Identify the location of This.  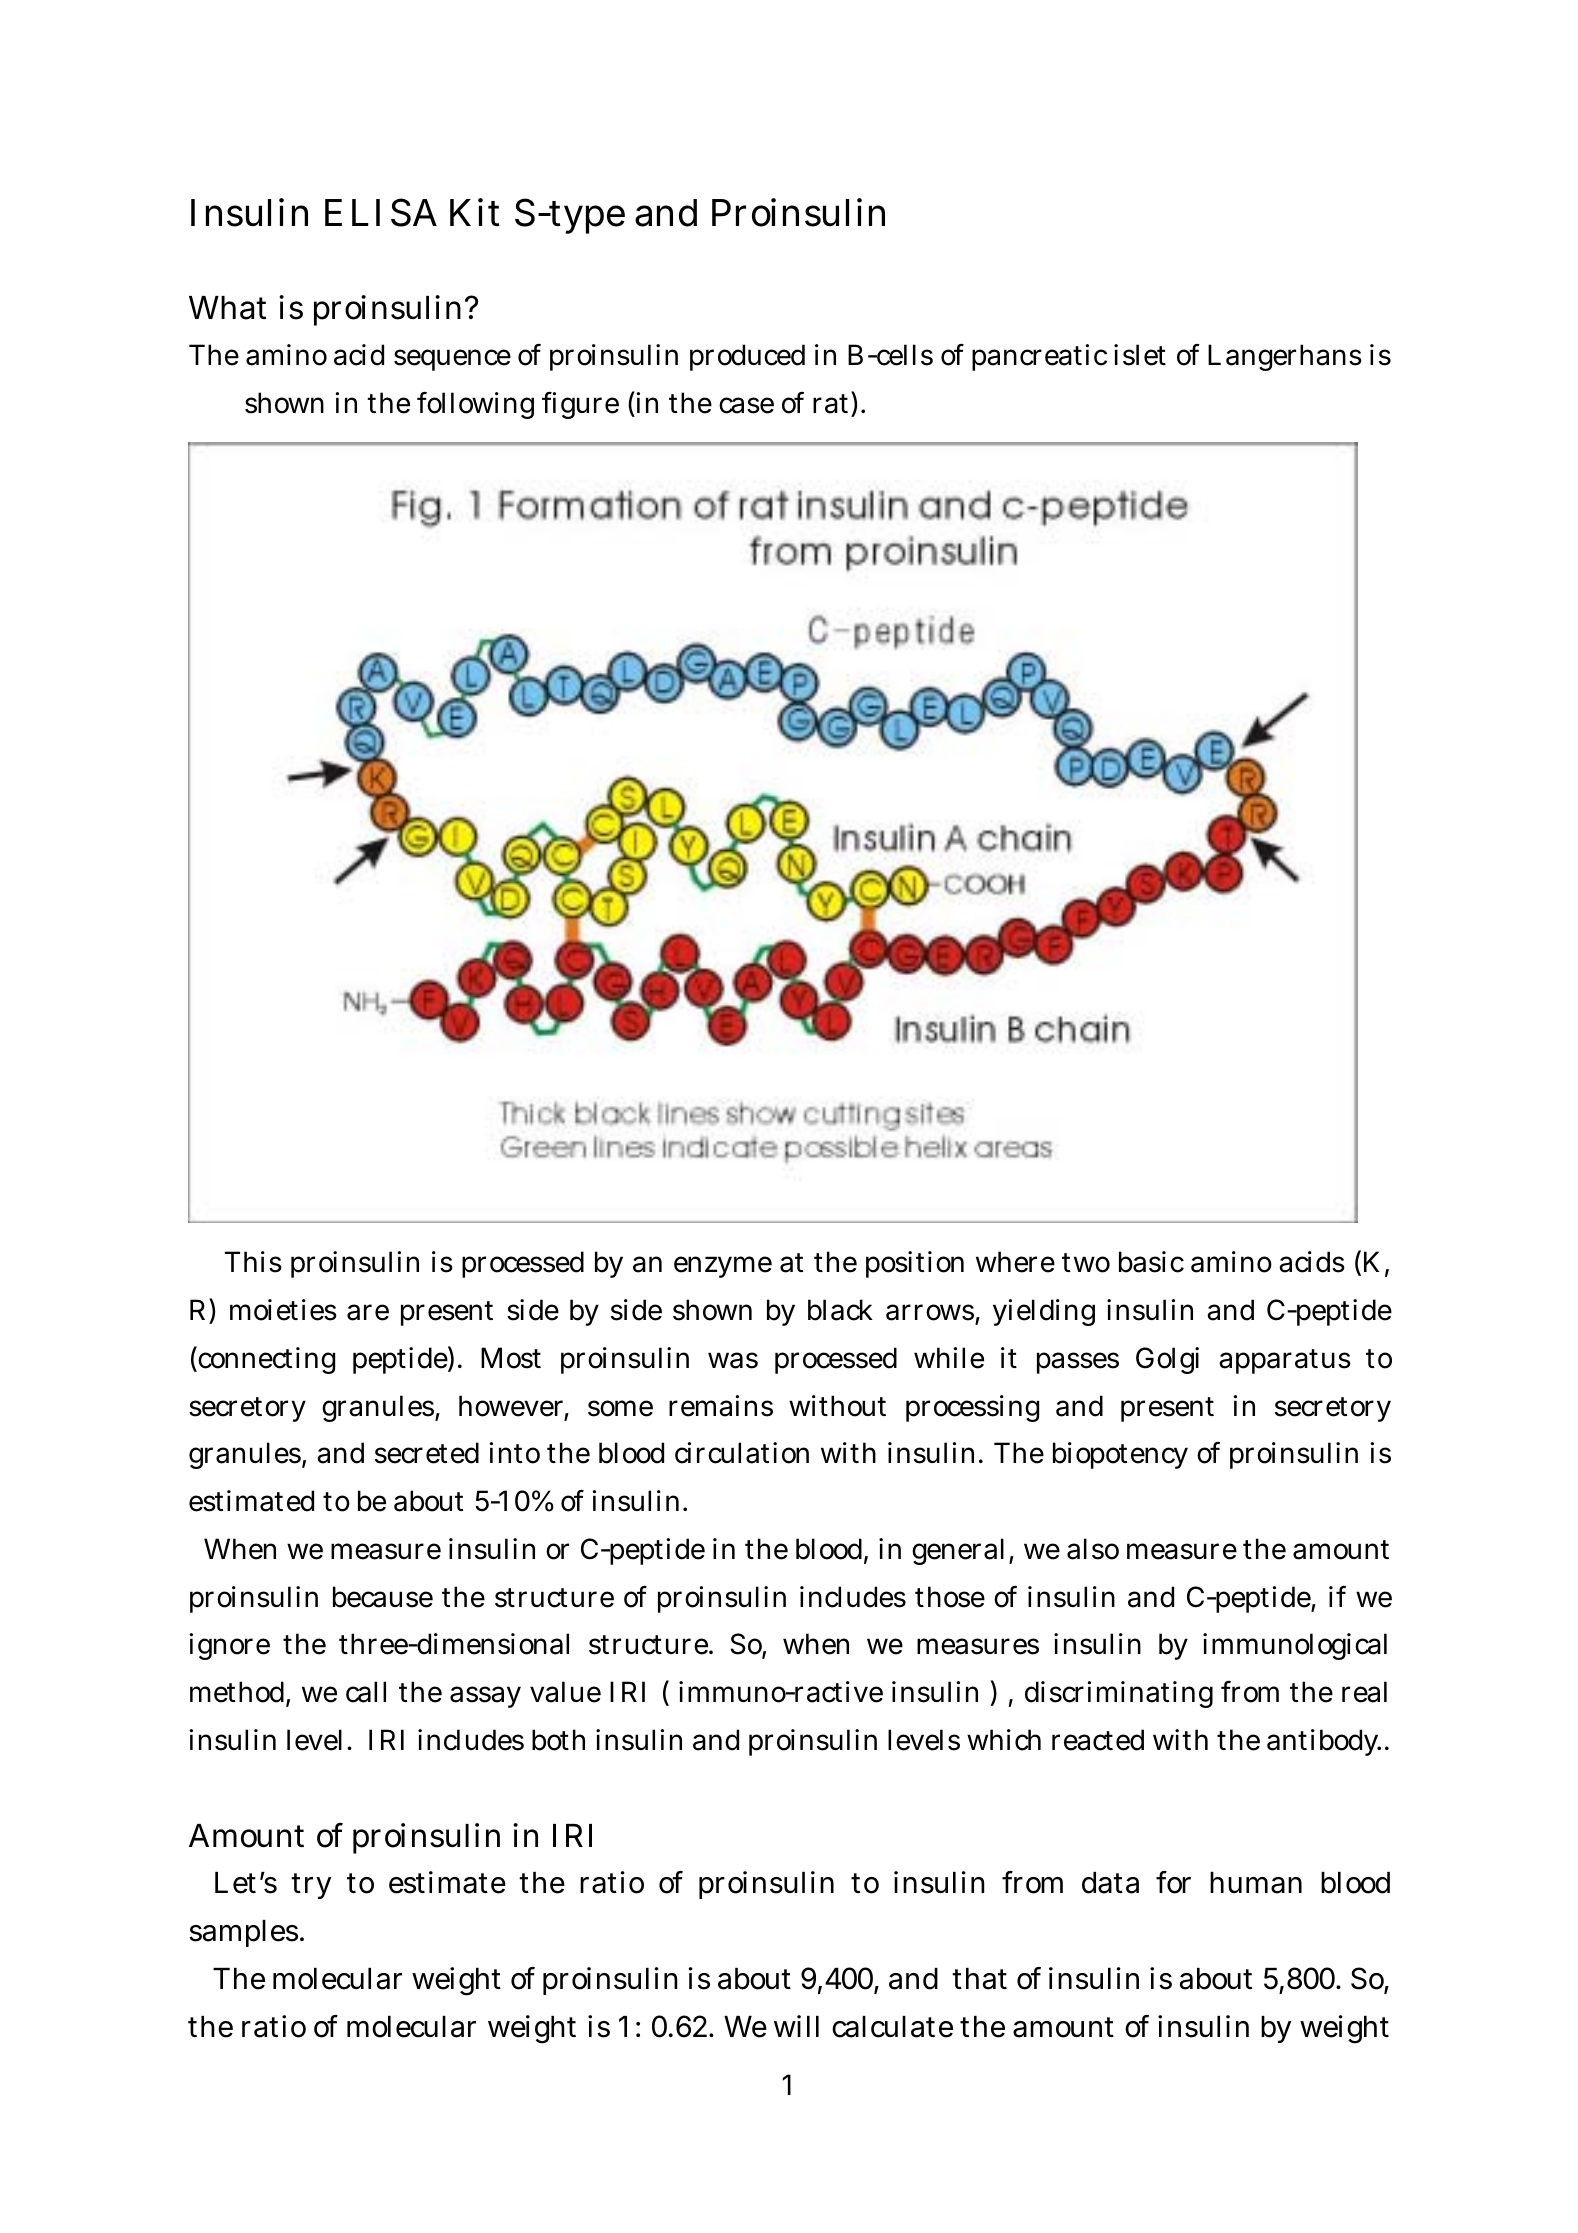
(253, 1262).
